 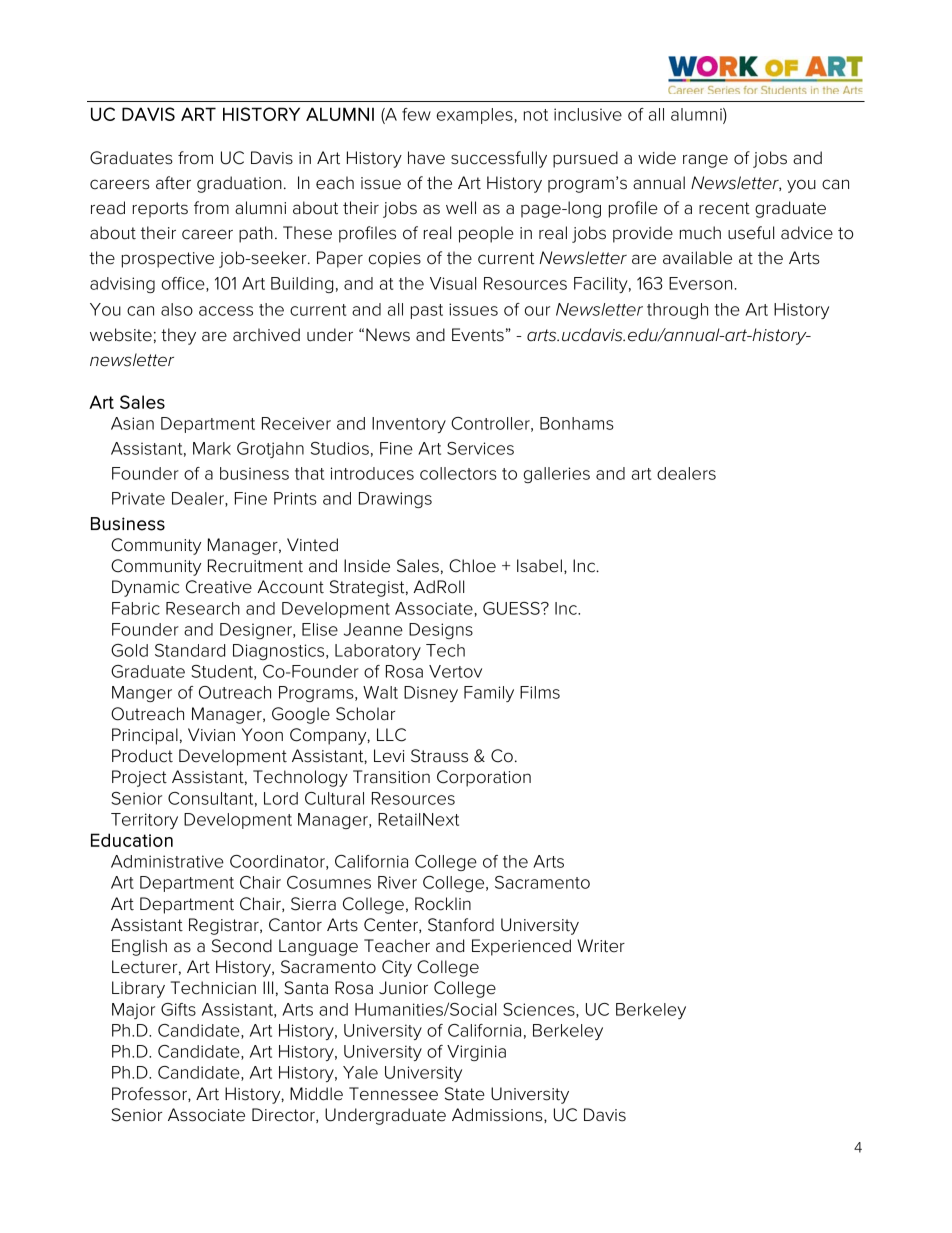 I want to click on Isabel, so click(x=539, y=566).
